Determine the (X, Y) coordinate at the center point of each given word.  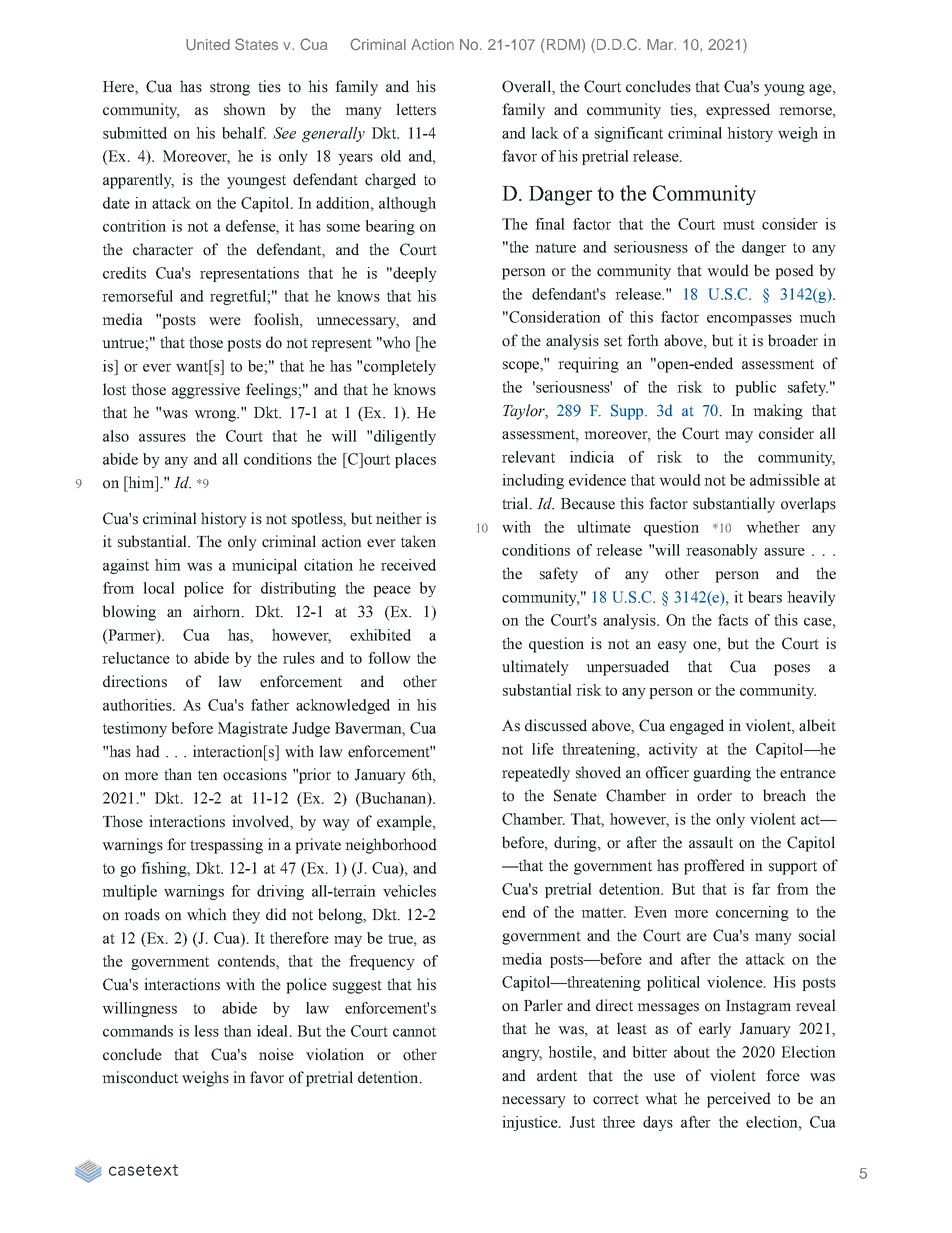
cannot (414, 1032)
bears (765, 597)
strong (230, 89)
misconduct (140, 1077)
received (408, 565)
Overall (527, 87)
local (159, 588)
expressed (738, 111)
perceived (739, 1100)
